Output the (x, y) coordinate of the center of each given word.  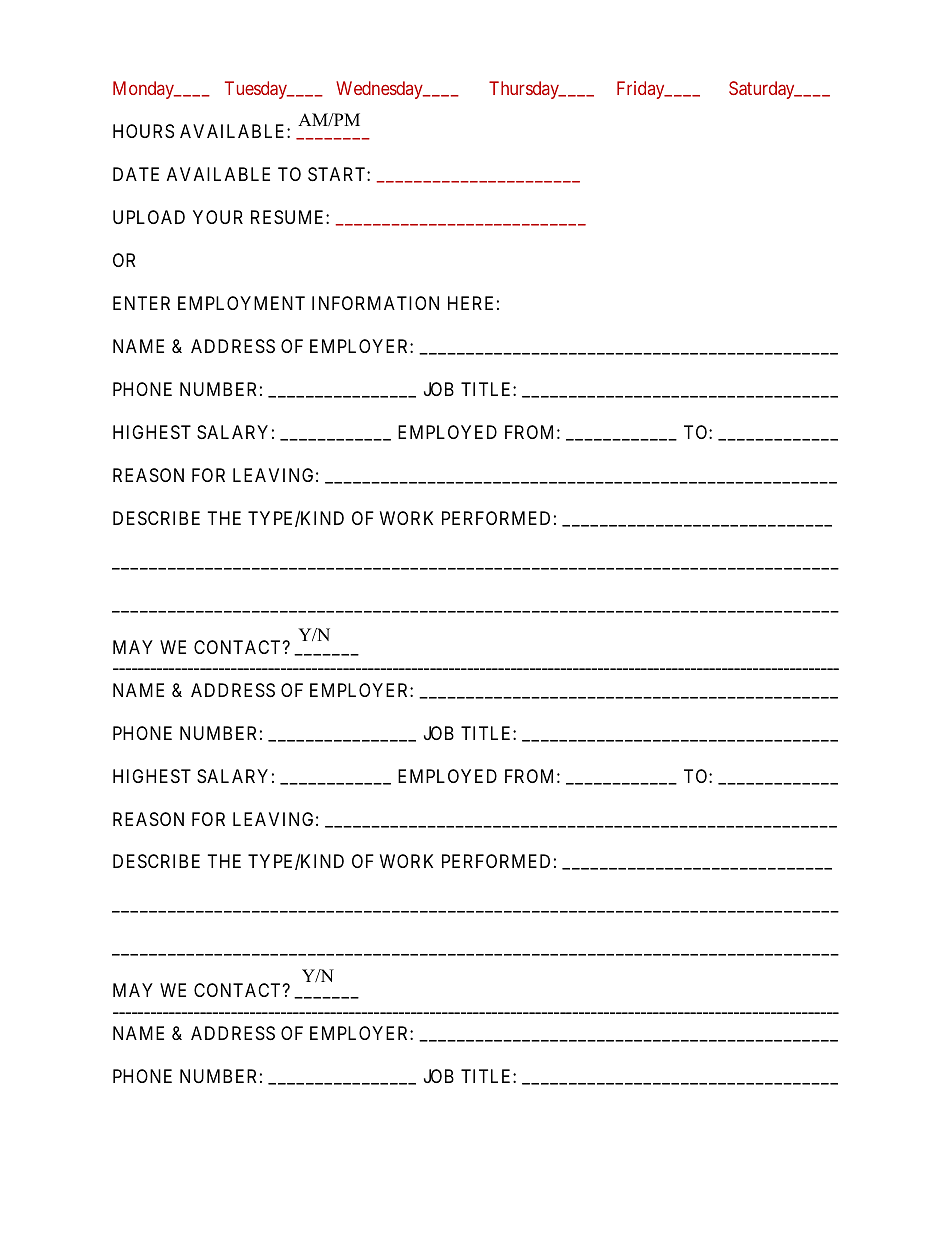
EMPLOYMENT (241, 303)
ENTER (141, 303)
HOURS (143, 131)
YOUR (218, 217)
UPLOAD (149, 217)
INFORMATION (375, 303)
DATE (136, 174)
